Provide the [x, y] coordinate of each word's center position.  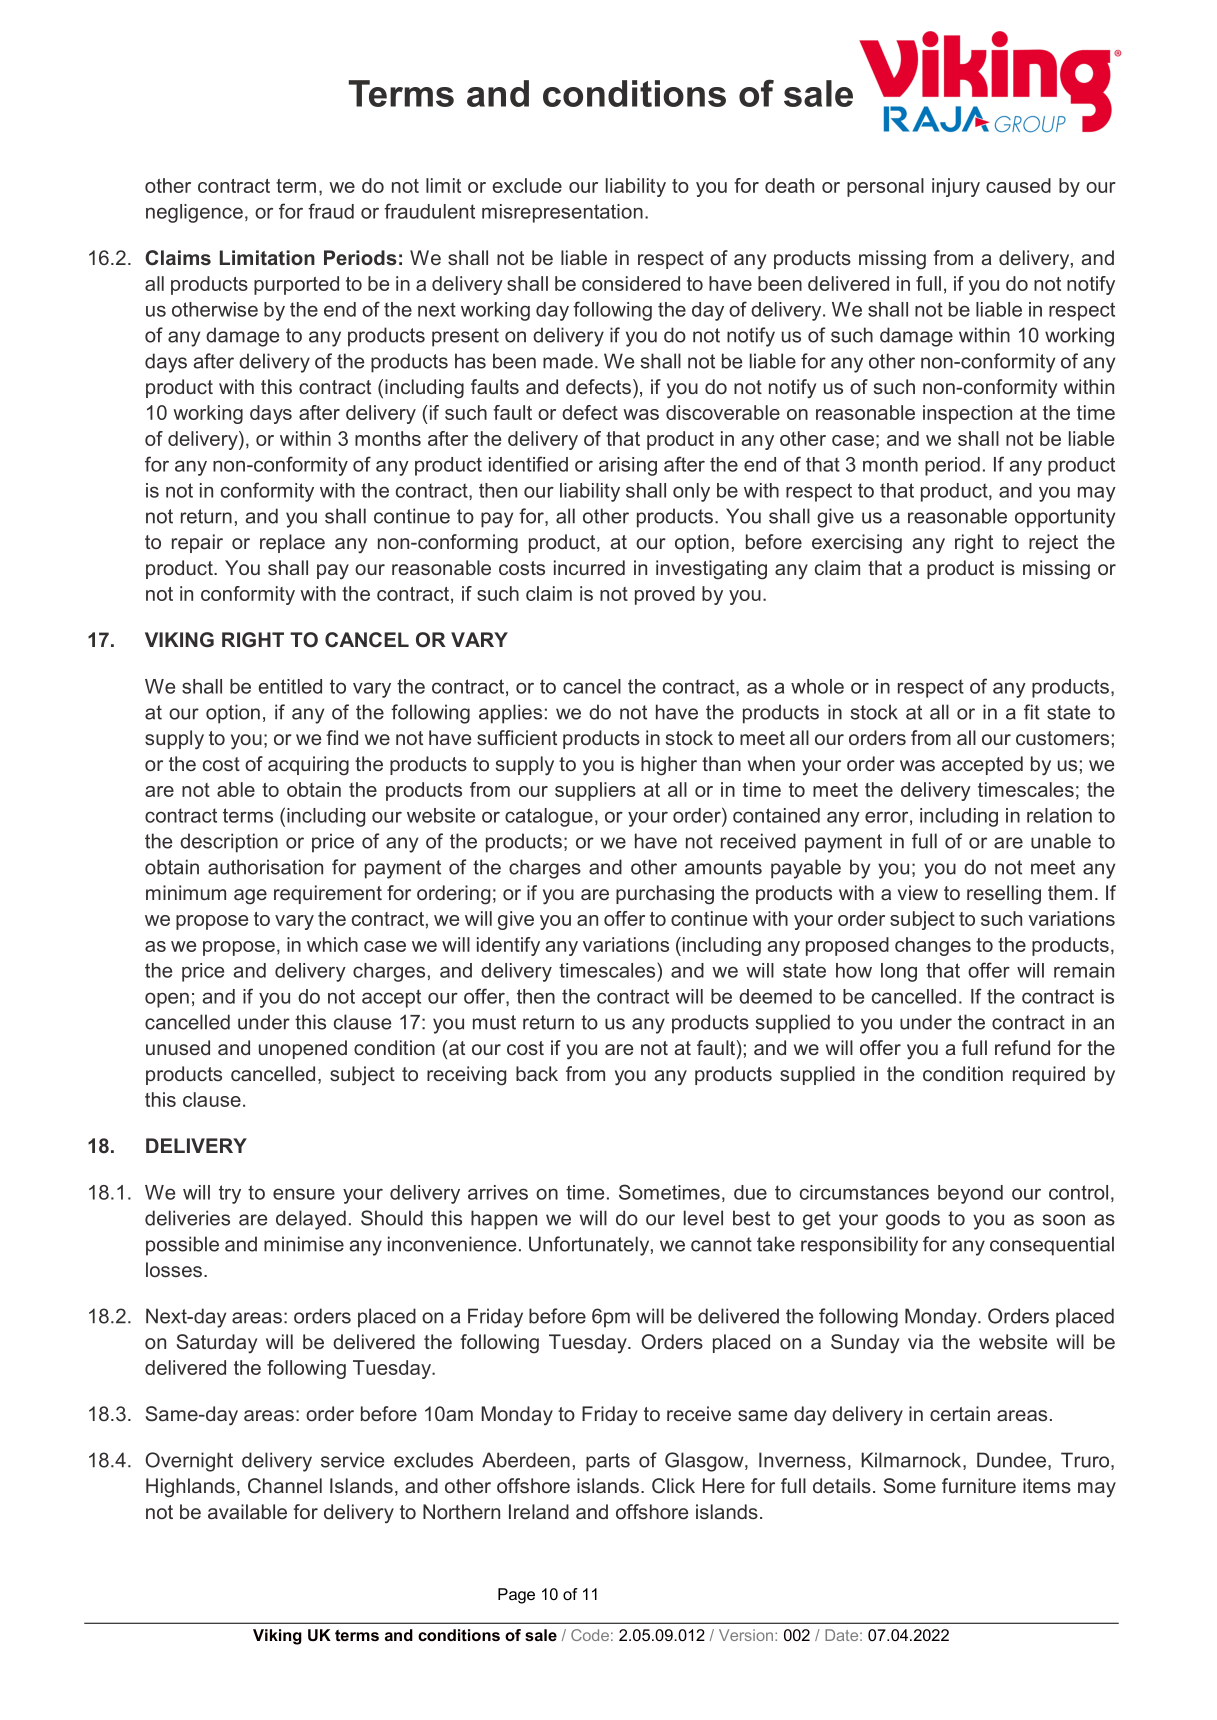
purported [296, 285]
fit [1032, 712]
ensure [304, 1194]
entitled [290, 686]
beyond [970, 1194]
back [537, 1073]
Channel [285, 1485]
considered [631, 283]
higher [669, 766]
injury [956, 187]
